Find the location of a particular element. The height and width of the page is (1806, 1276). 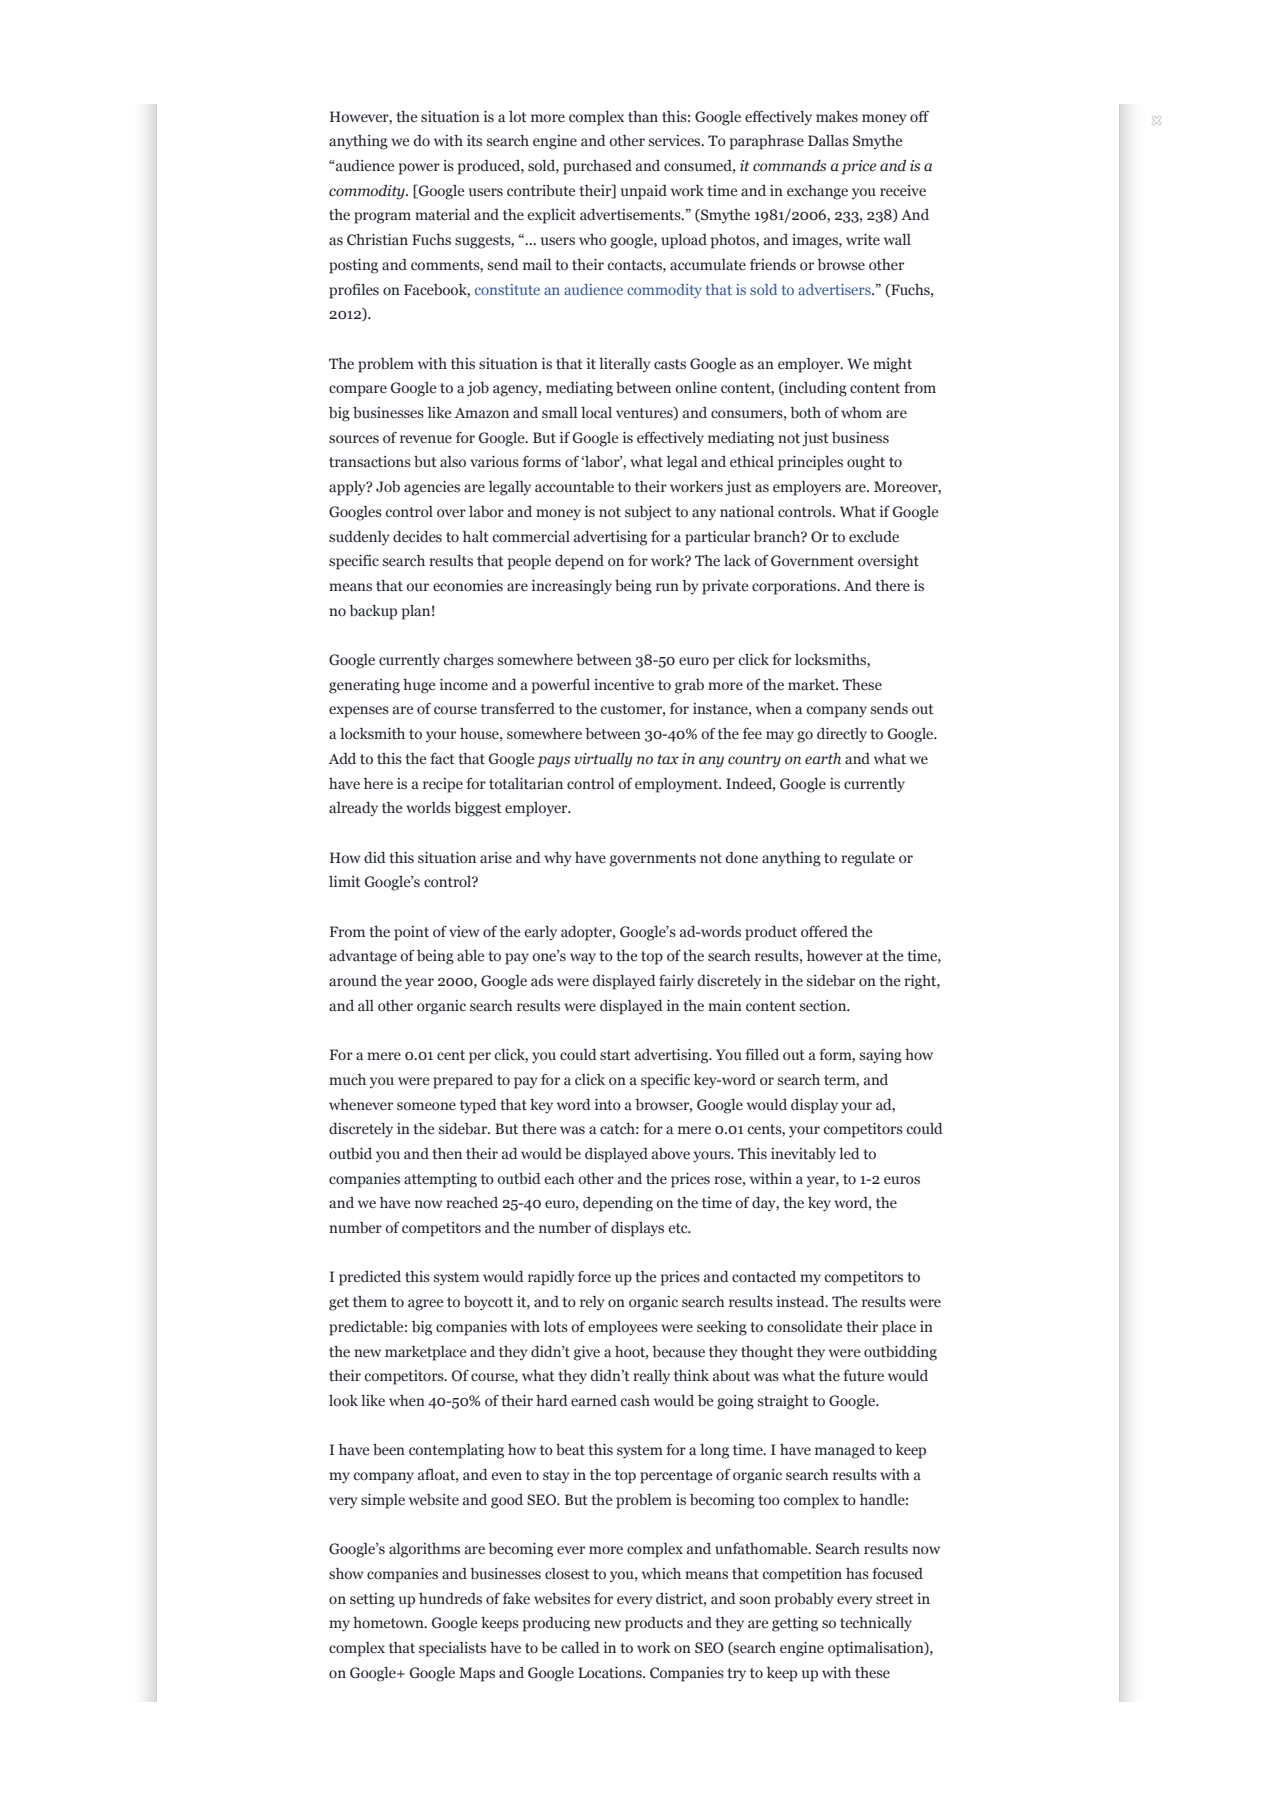

setting is located at coordinates (372, 1600).
